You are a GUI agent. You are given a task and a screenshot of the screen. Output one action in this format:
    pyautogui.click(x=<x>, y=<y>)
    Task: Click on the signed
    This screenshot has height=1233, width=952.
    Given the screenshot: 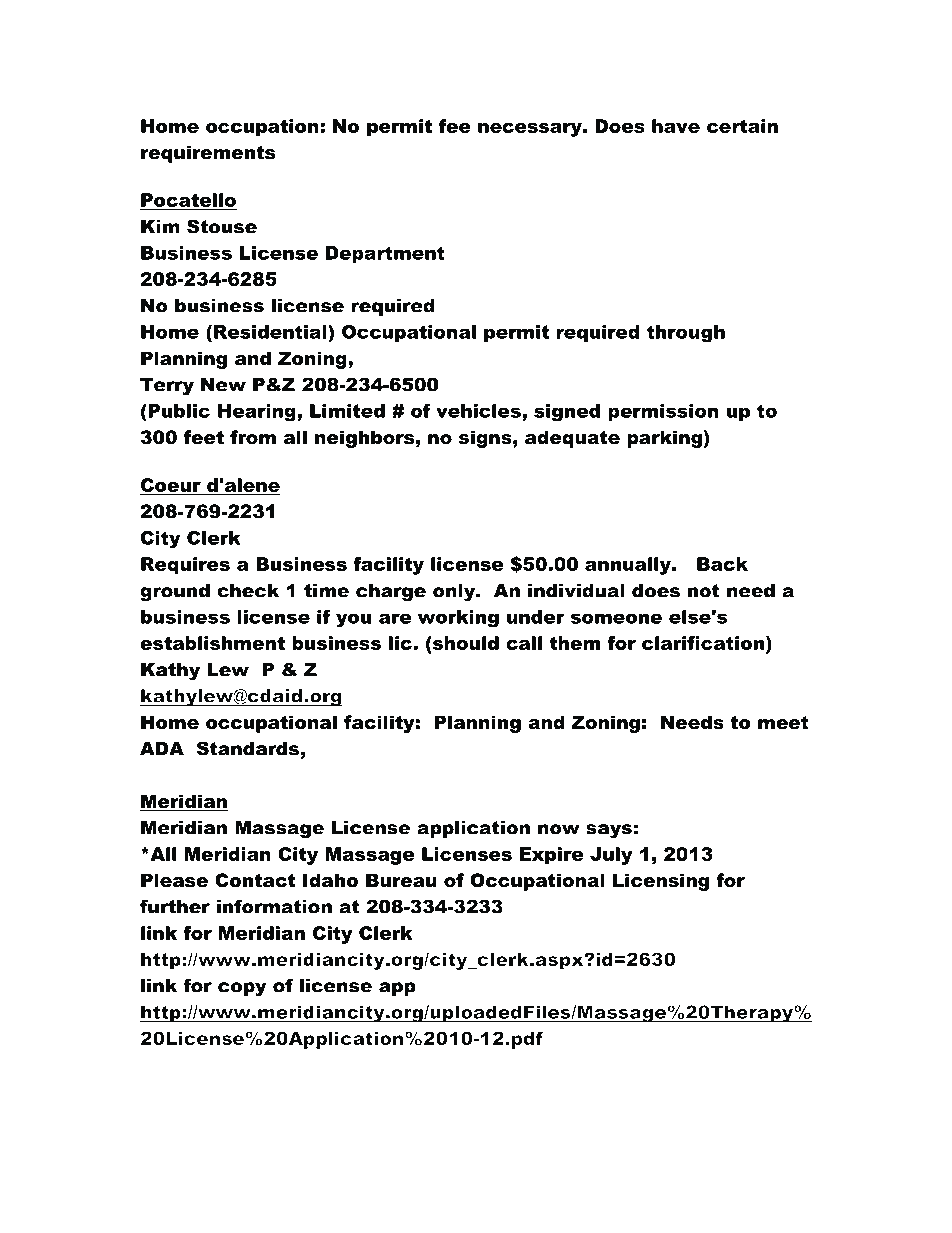 What is the action you would take?
    pyautogui.click(x=567, y=413)
